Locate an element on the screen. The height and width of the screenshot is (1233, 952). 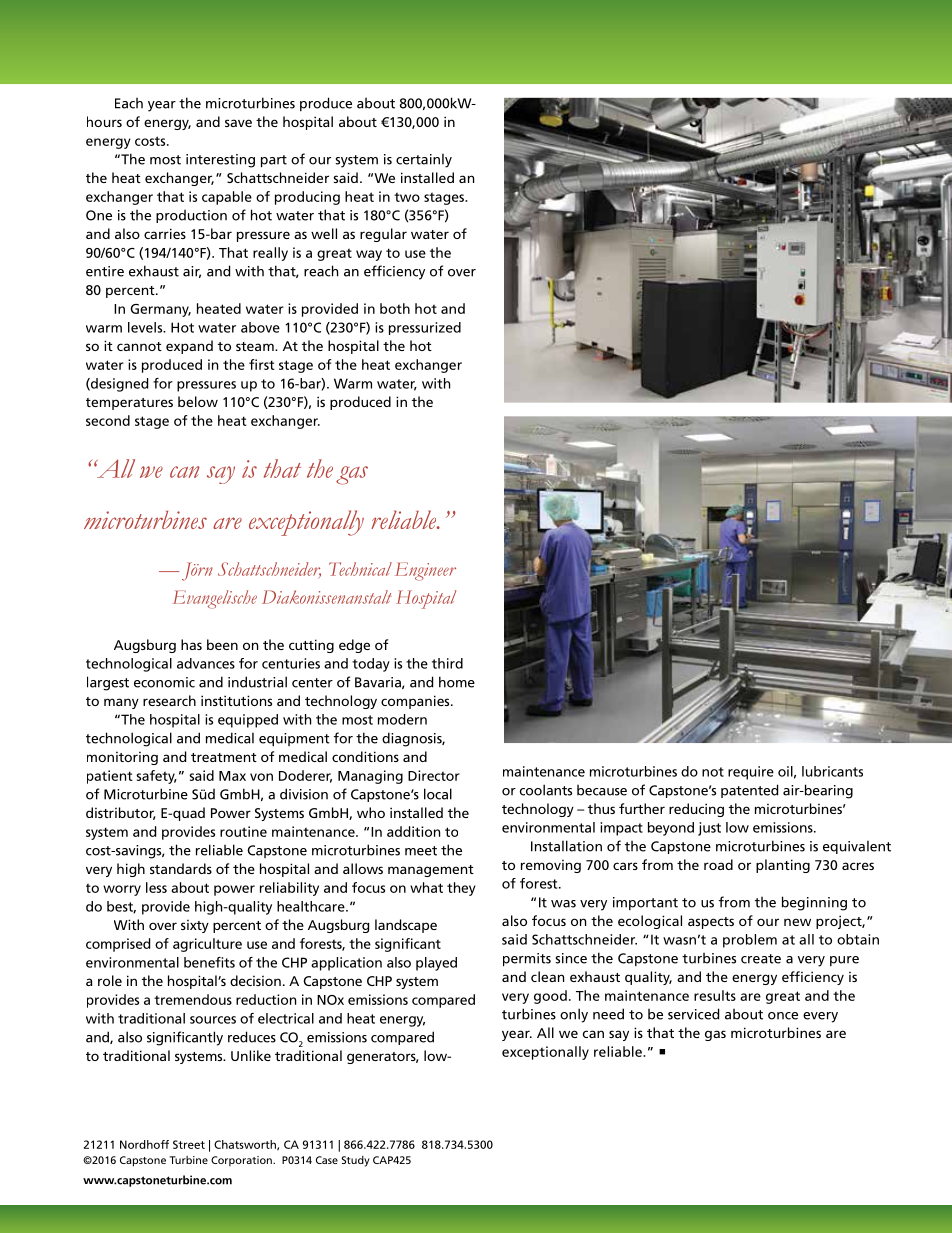
certainly is located at coordinates (424, 161).
